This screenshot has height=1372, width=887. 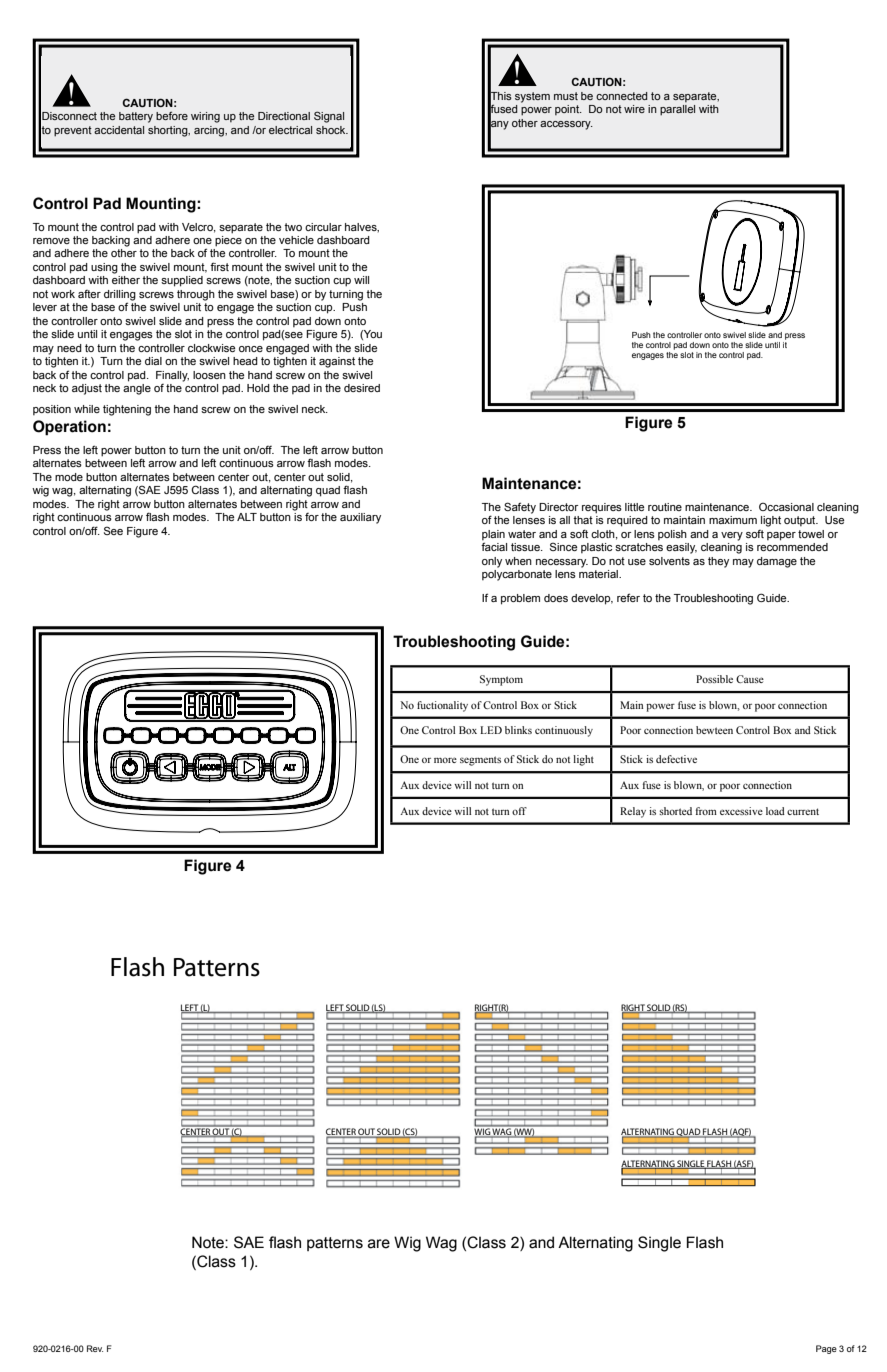 I want to click on are, so click(x=379, y=1244).
